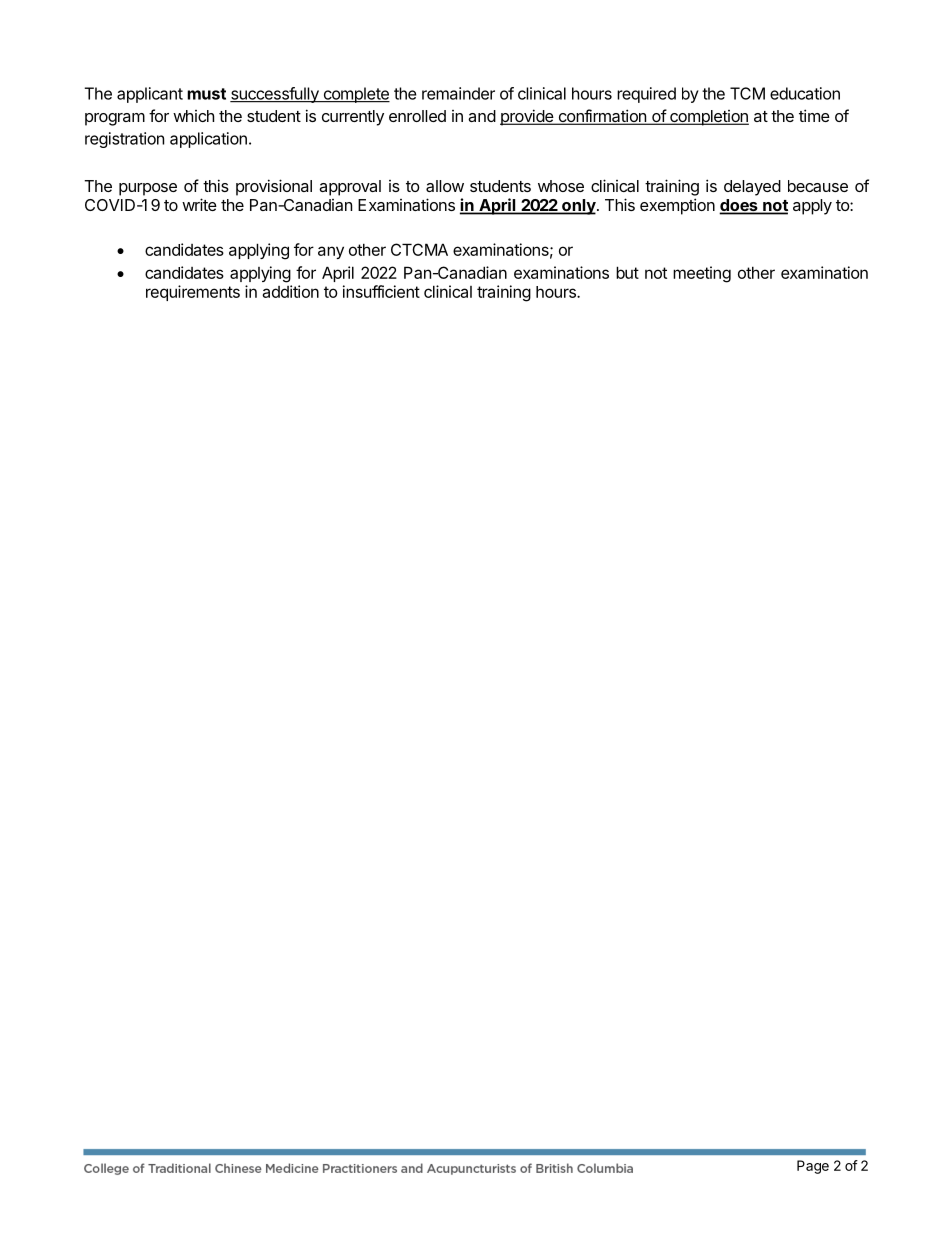 This page has height=1233, width=952. Describe the element at coordinates (331, 252) in the page. I see `any` at that location.
